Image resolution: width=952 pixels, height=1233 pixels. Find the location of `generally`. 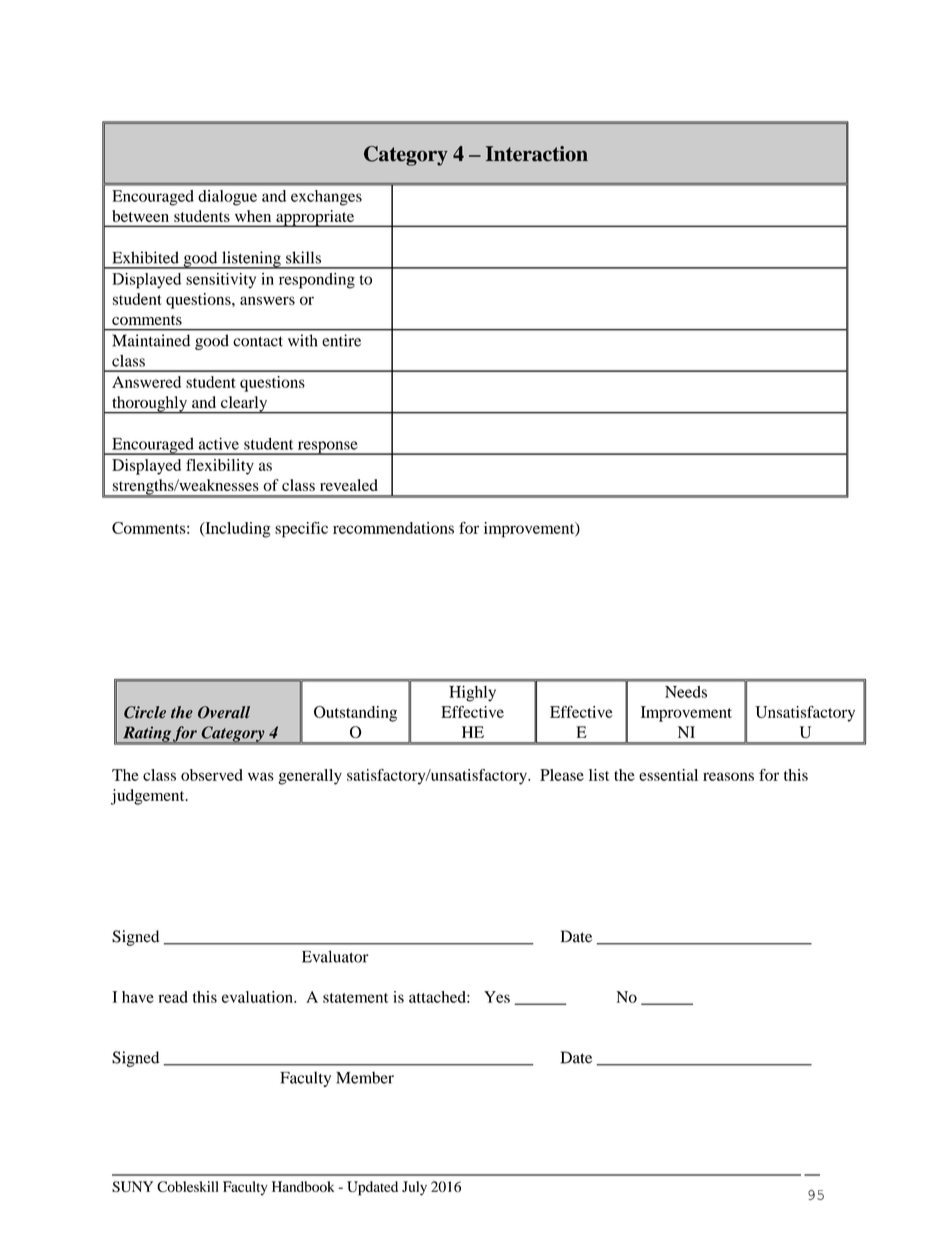

generally is located at coordinates (310, 777).
